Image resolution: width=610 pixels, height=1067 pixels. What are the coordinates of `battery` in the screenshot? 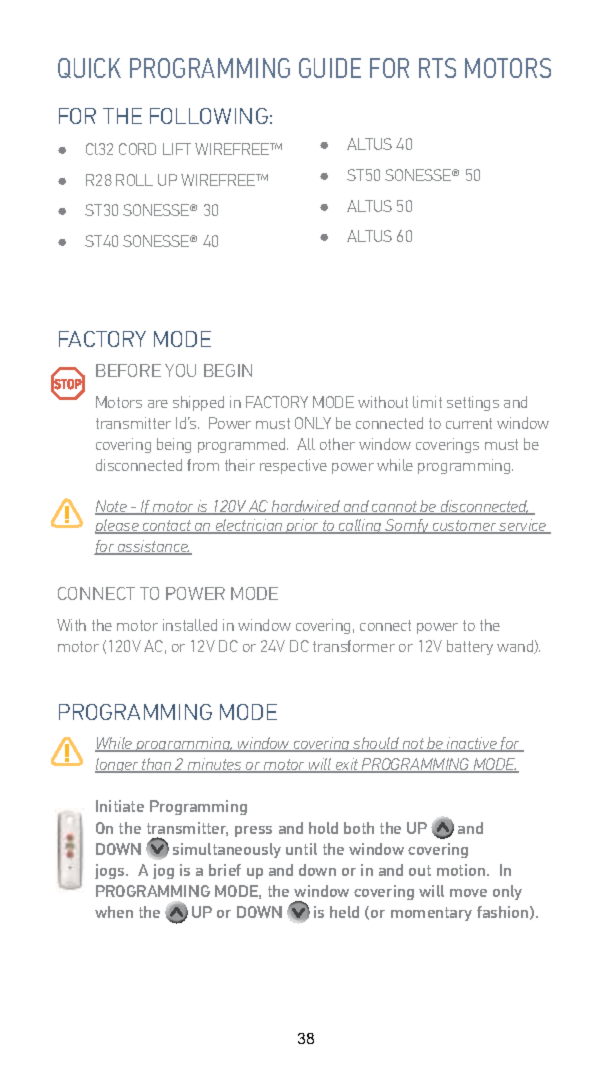 It's located at (470, 647).
